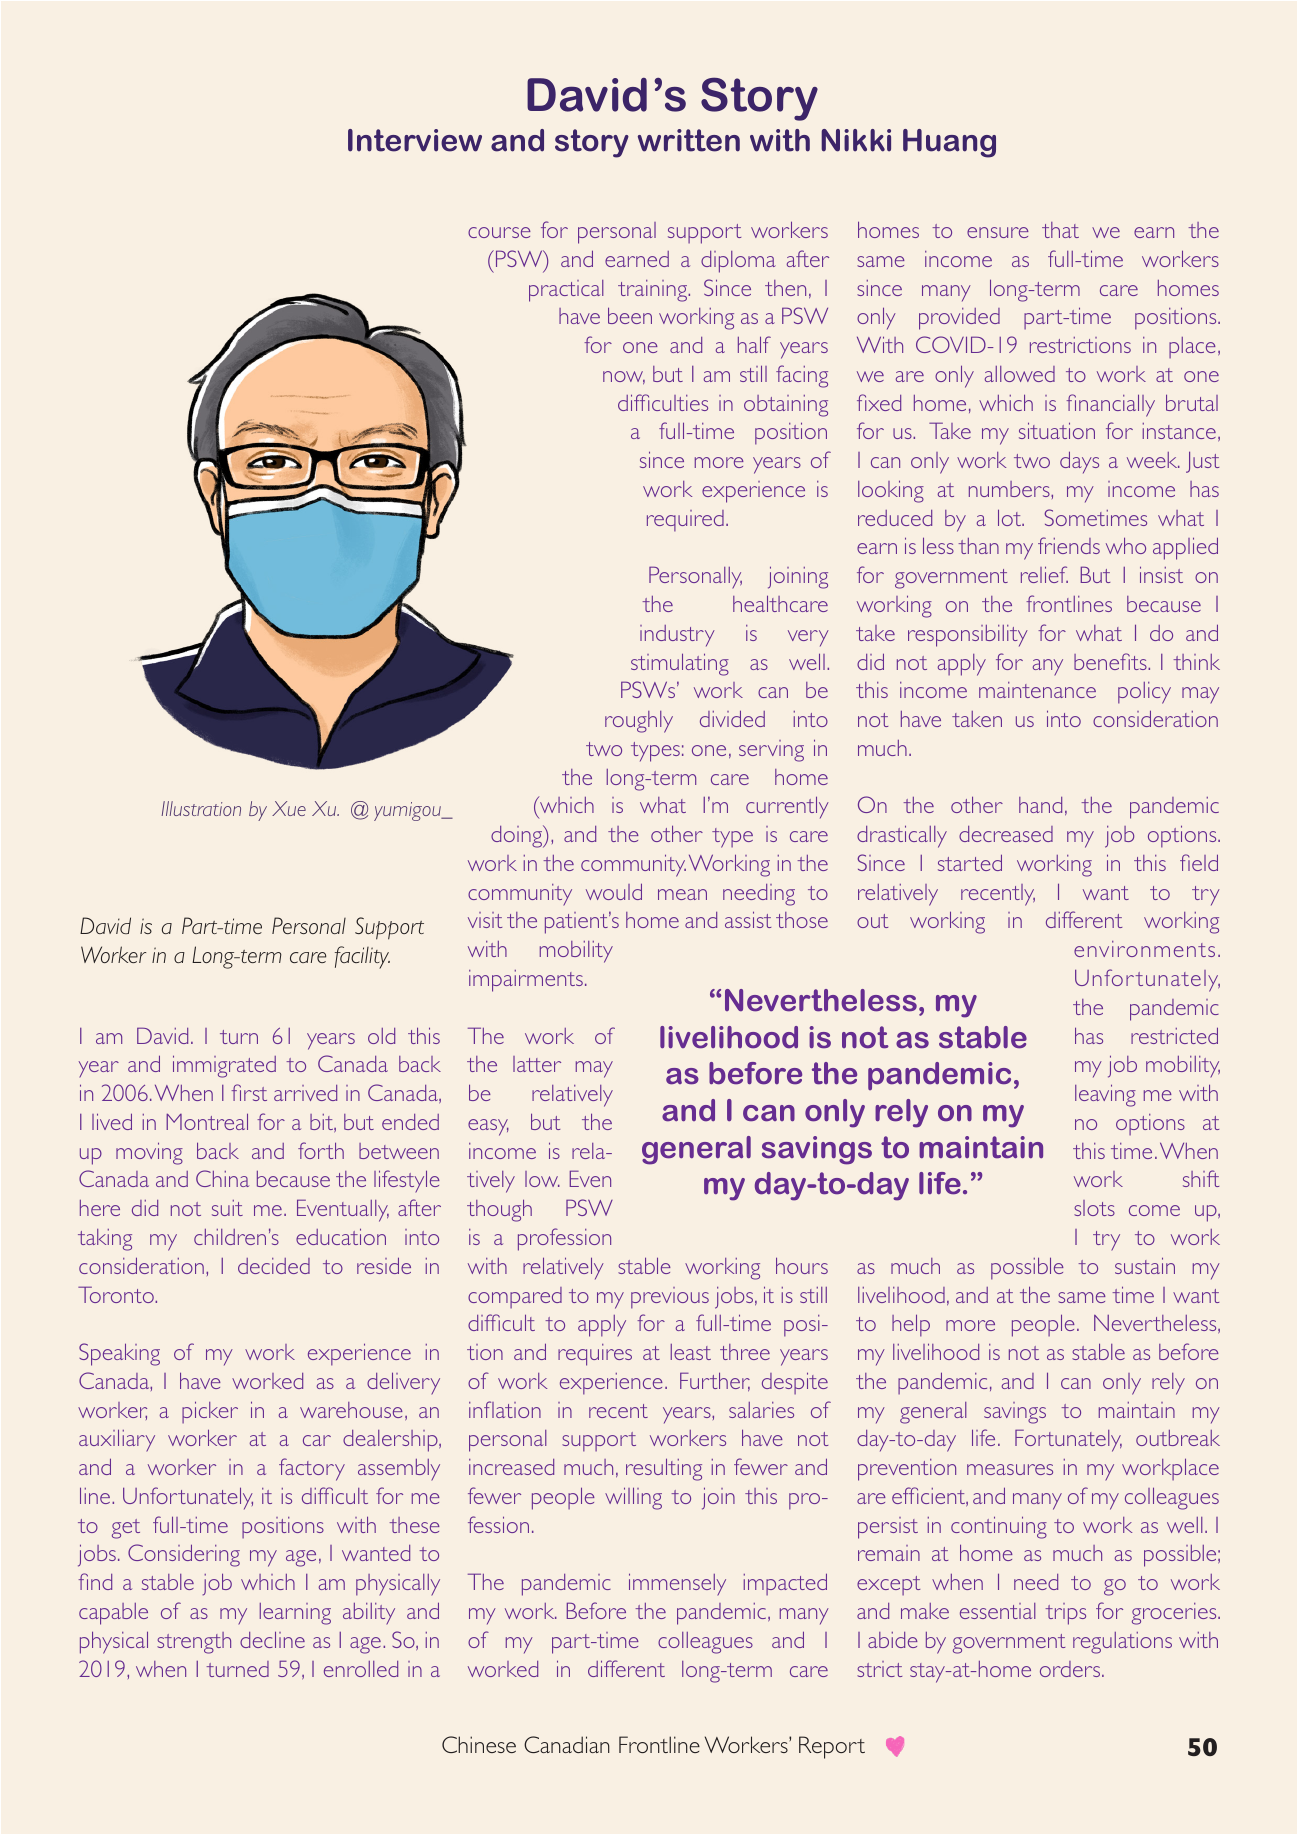 Image resolution: width=1298 pixels, height=1835 pixels. What do you see at coordinates (1044, 574) in the screenshot?
I see `relief` at bounding box center [1044, 574].
